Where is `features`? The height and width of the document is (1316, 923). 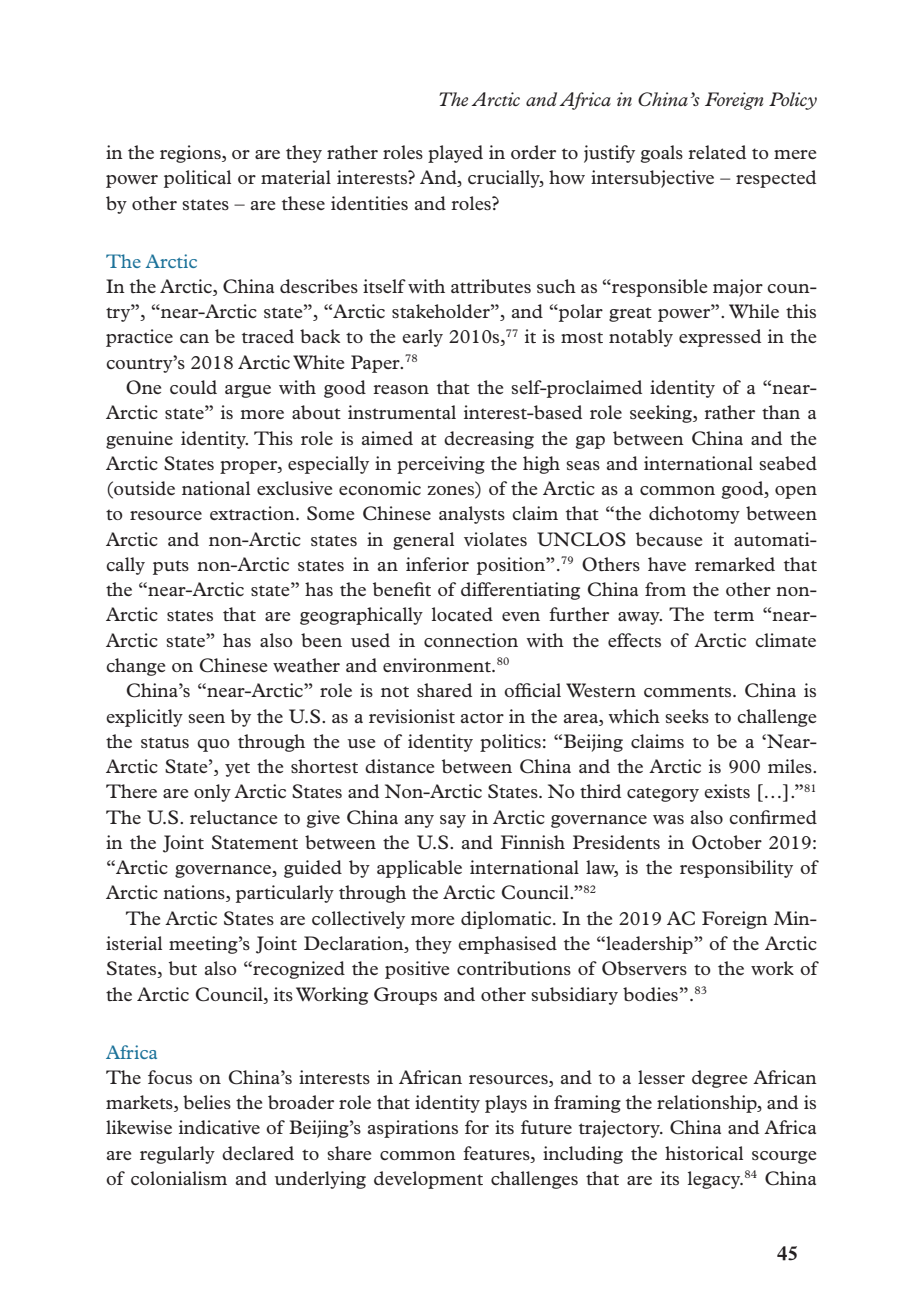 features is located at coordinates (497, 1153).
